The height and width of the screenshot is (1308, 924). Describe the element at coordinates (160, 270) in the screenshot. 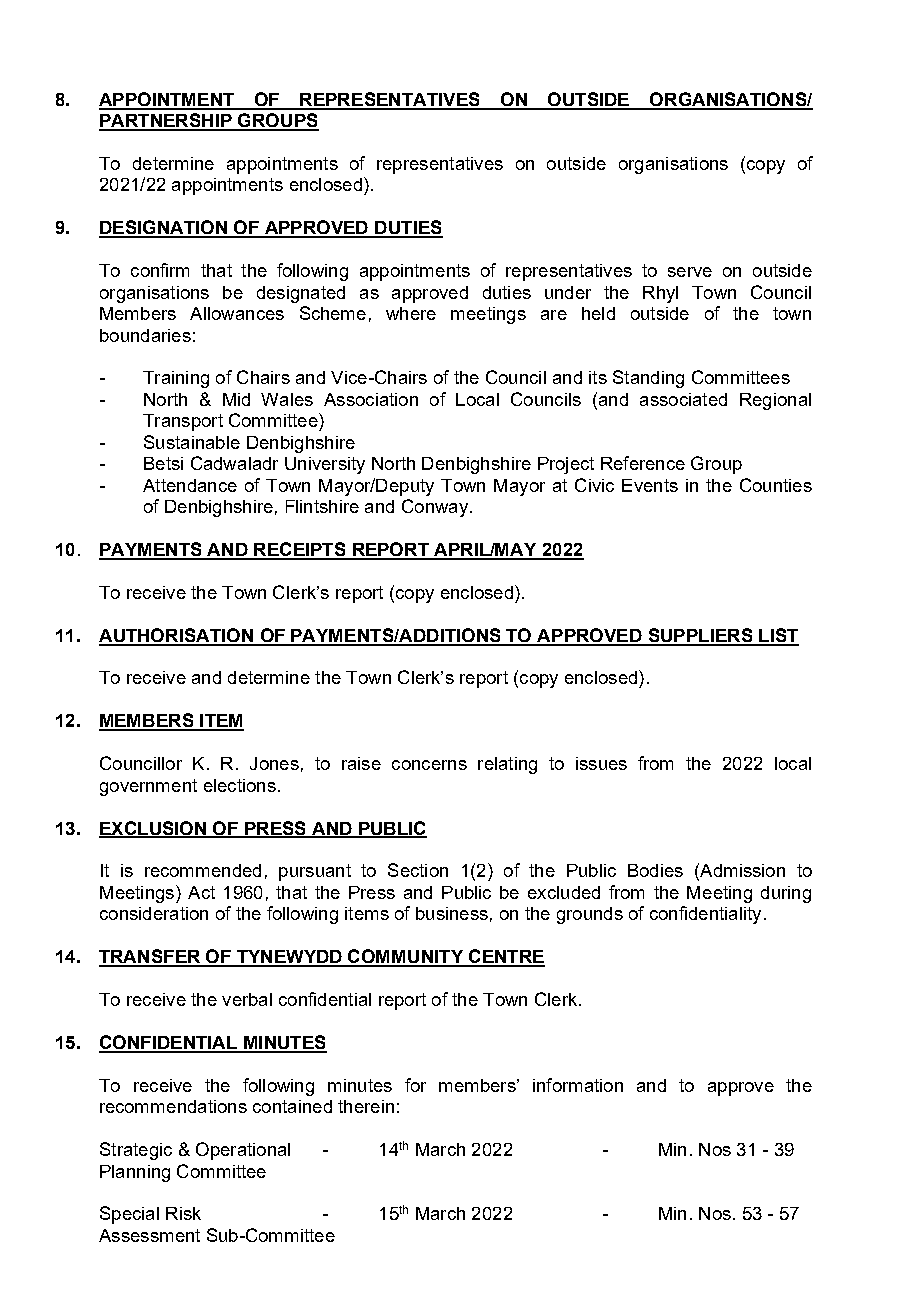

I see `confirm` at that location.
